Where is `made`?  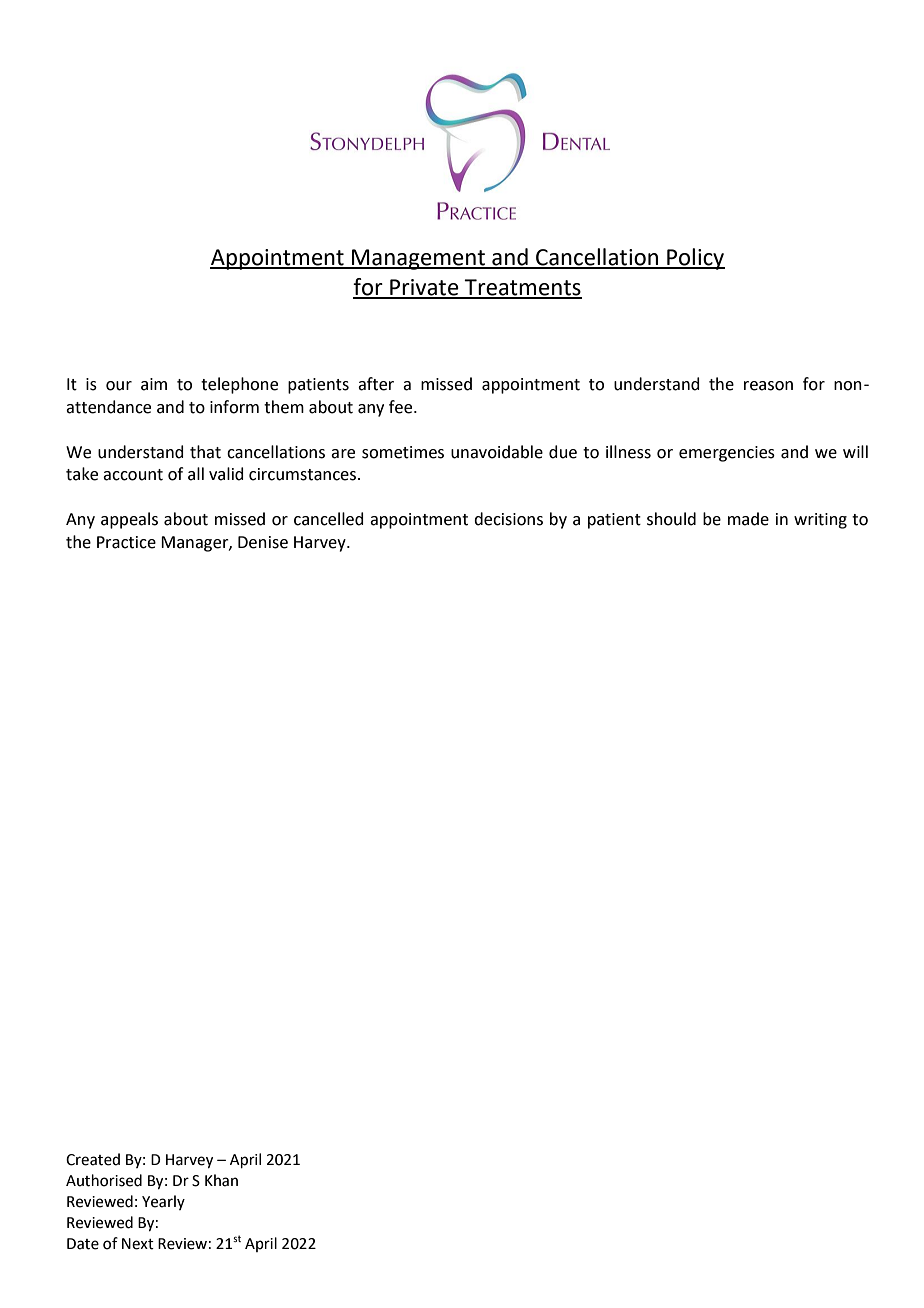
made is located at coordinates (748, 519).
